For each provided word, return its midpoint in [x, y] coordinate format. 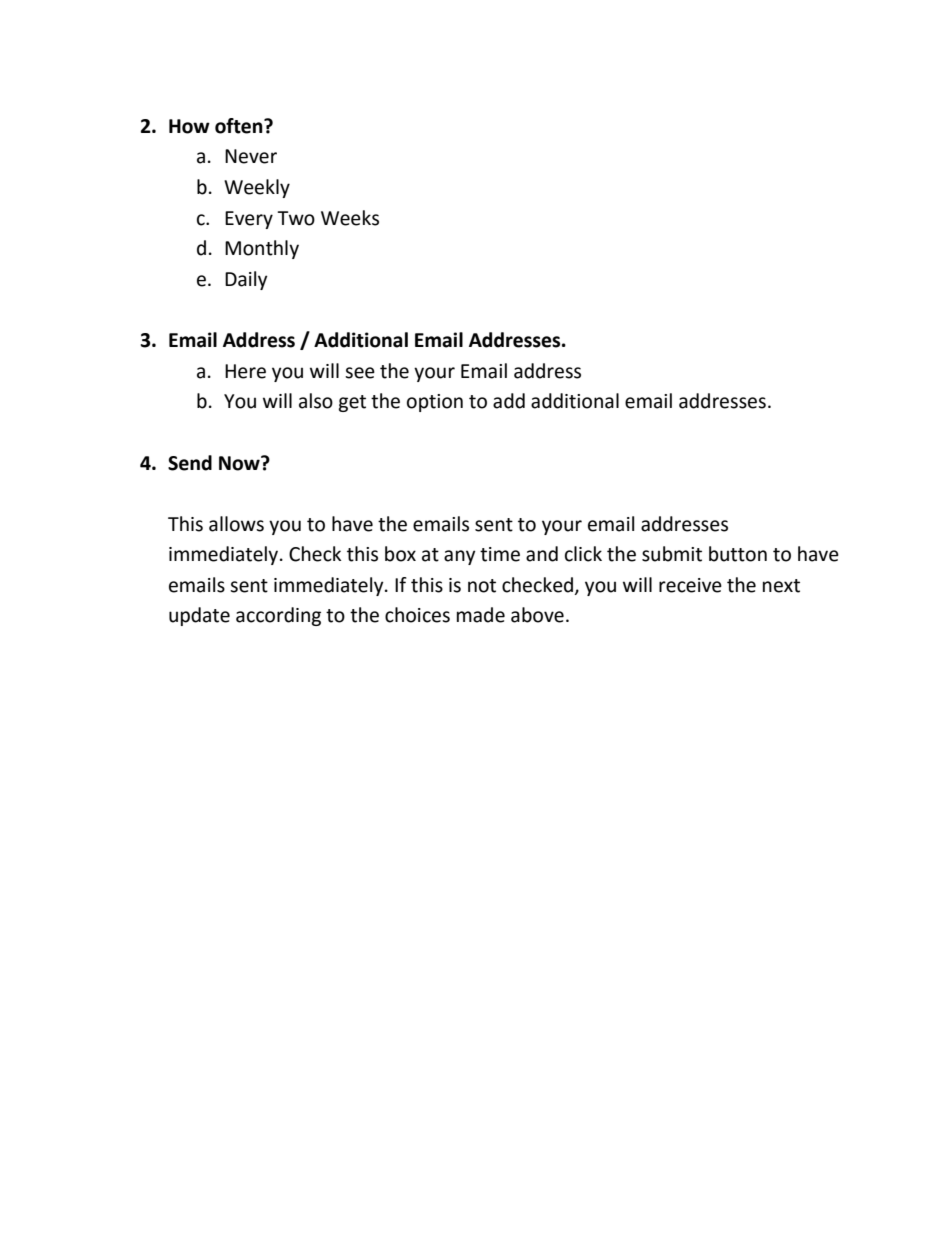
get [352, 403]
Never [251, 156]
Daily [246, 280]
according [278, 616]
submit [672, 554]
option [435, 403]
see [360, 373]
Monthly [262, 249]
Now [240, 463]
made [481, 615]
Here [245, 371]
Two [296, 218]
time [500, 554]
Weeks [350, 218]
